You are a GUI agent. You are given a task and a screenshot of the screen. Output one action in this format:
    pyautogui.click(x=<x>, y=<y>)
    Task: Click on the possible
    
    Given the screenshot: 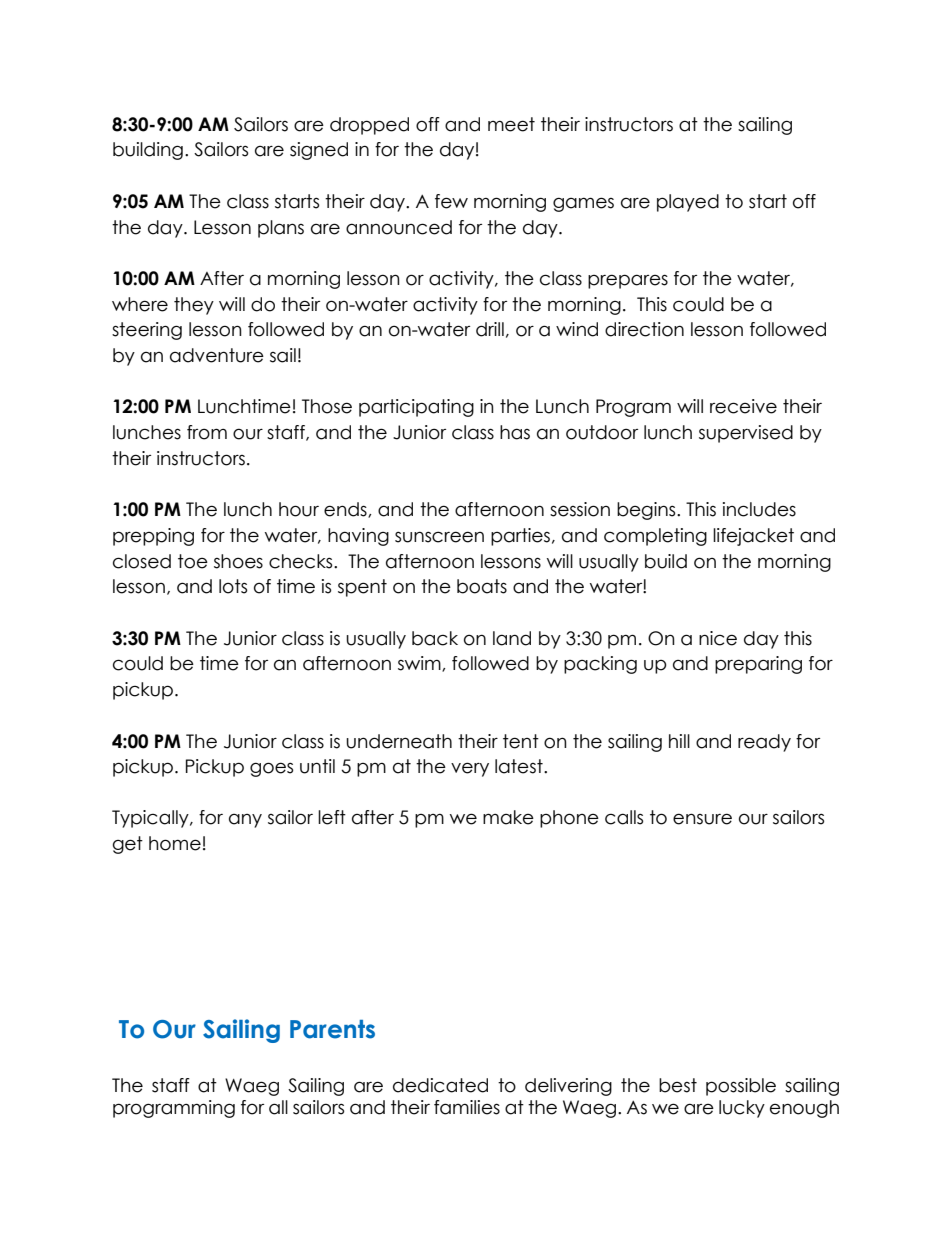 What is the action you would take?
    pyautogui.click(x=741, y=1087)
